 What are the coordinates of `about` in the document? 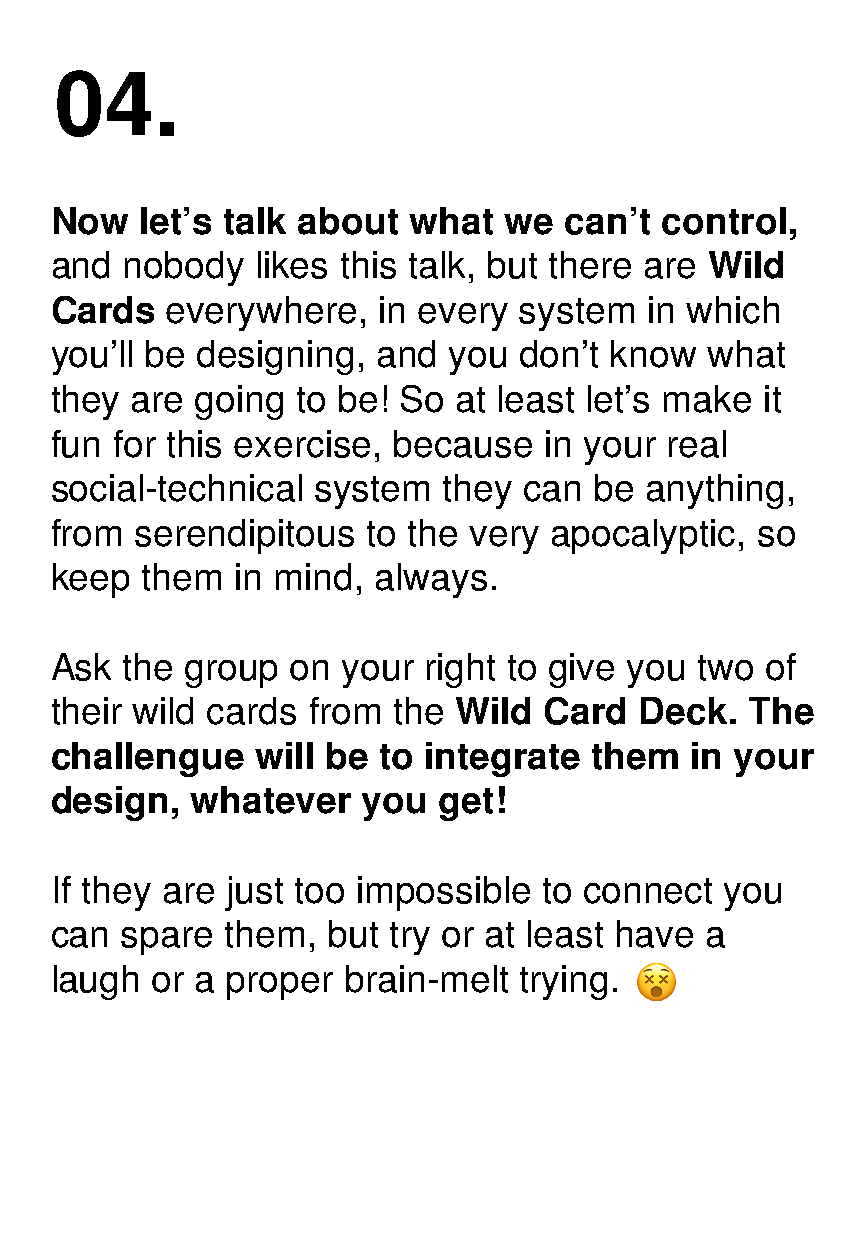 It's located at (348, 221).
